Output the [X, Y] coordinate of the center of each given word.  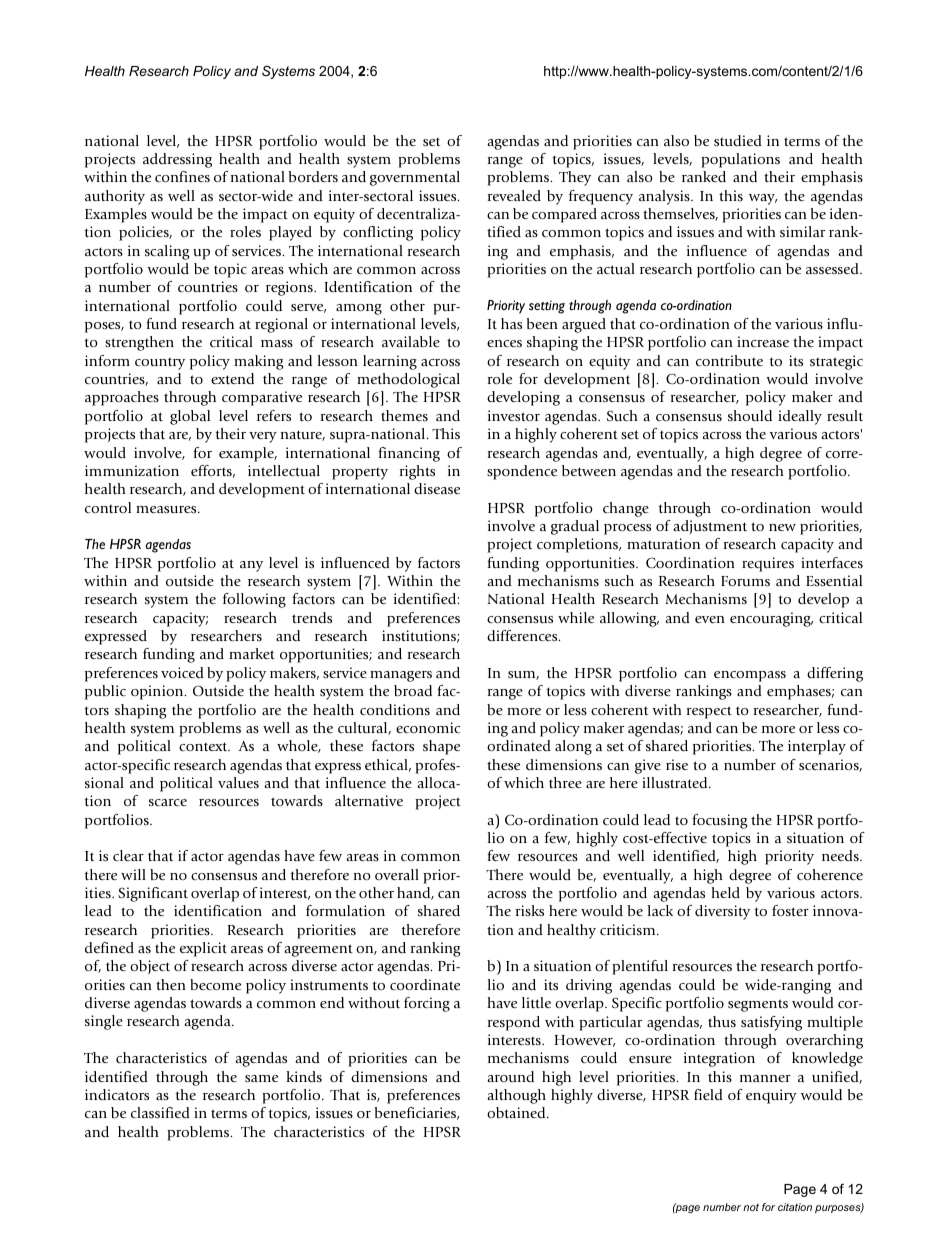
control [108, 507]
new [782, 527]
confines [182, 176]
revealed [514, 195]
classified [160, 1112]
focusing [720, 821]
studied [738, 140]
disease [437, 488]
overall [397, 874]
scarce [168, 802]
